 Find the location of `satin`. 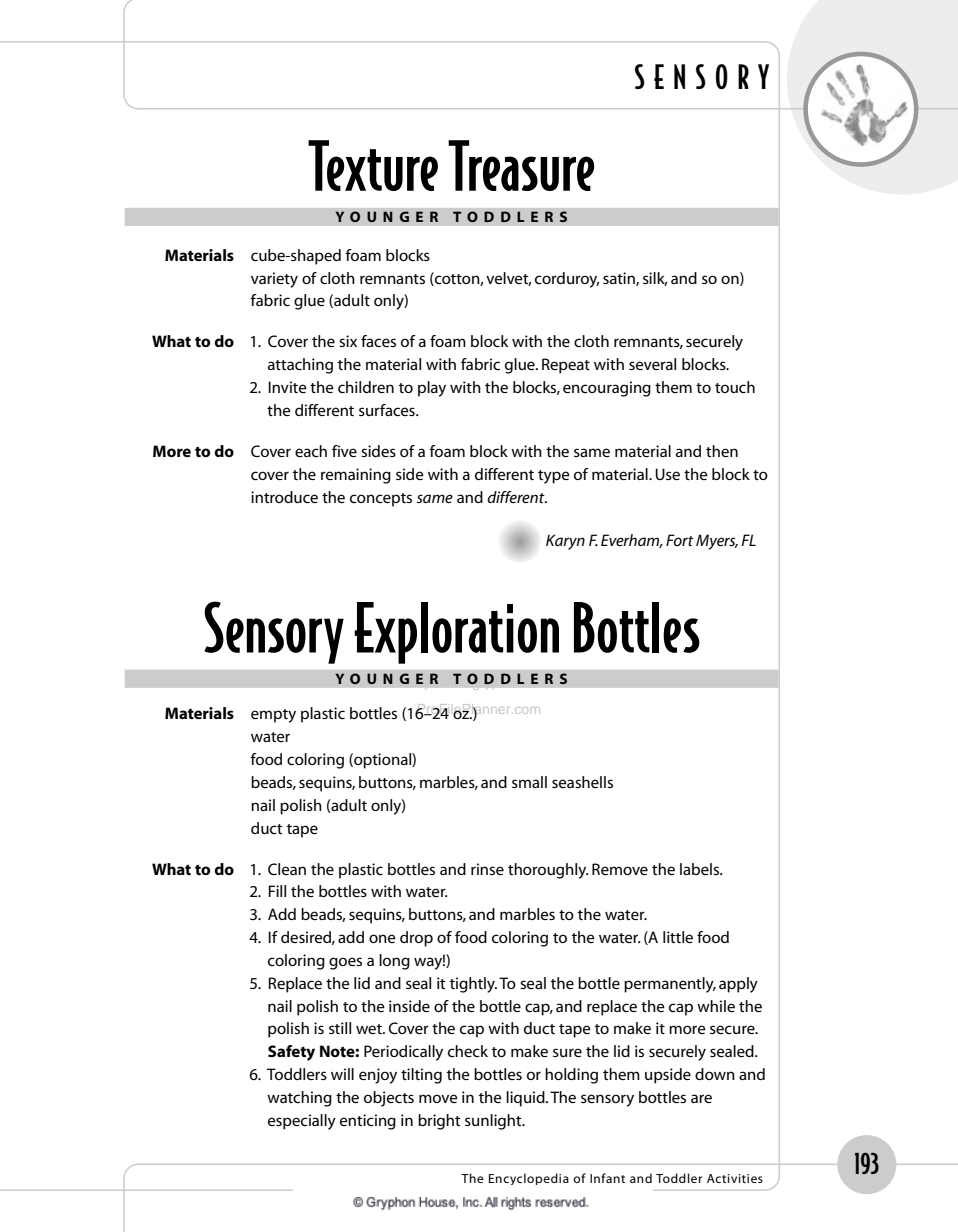

satin is located at coordinates (620, 279).
